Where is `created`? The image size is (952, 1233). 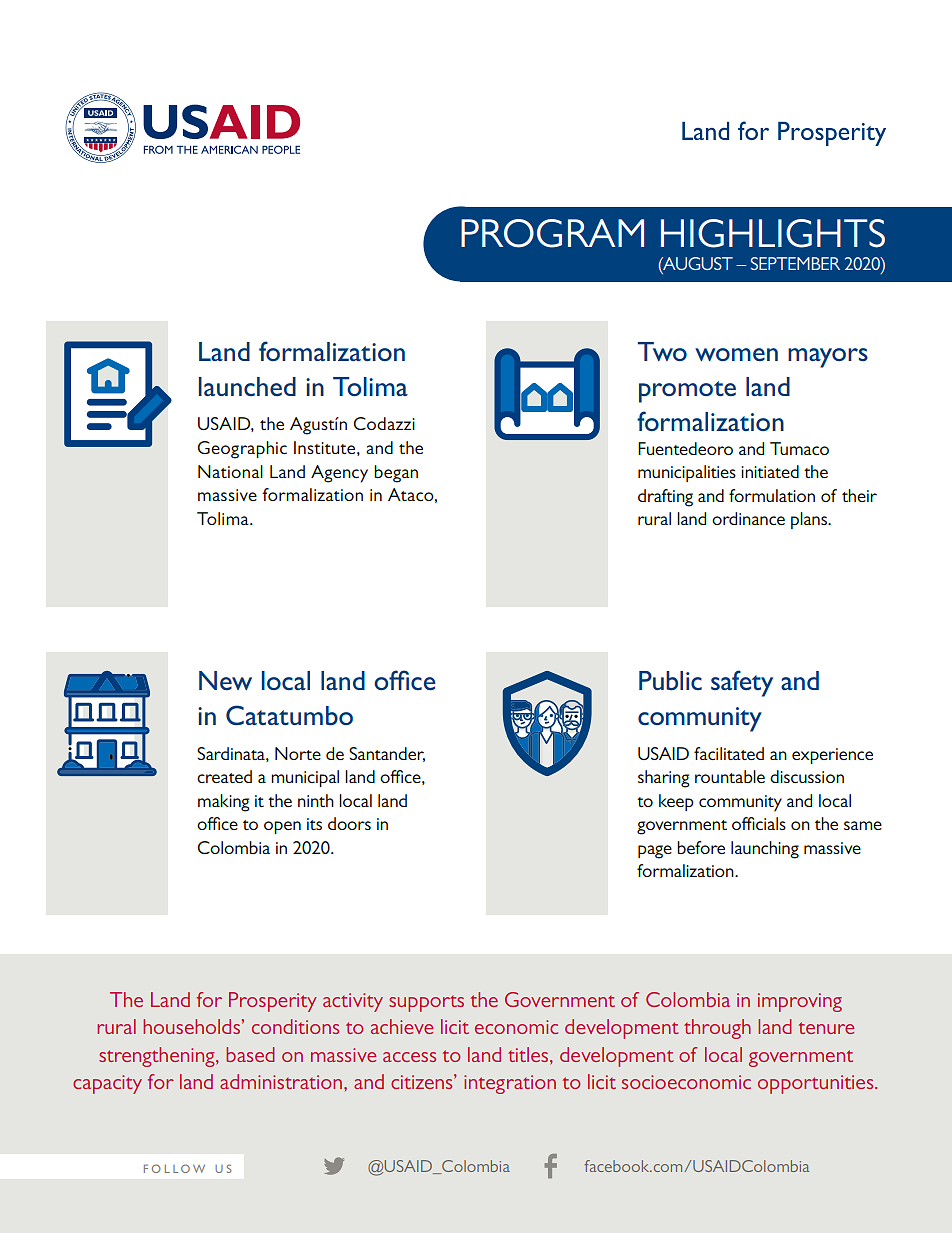 created is located at coordinates (224, 776).
